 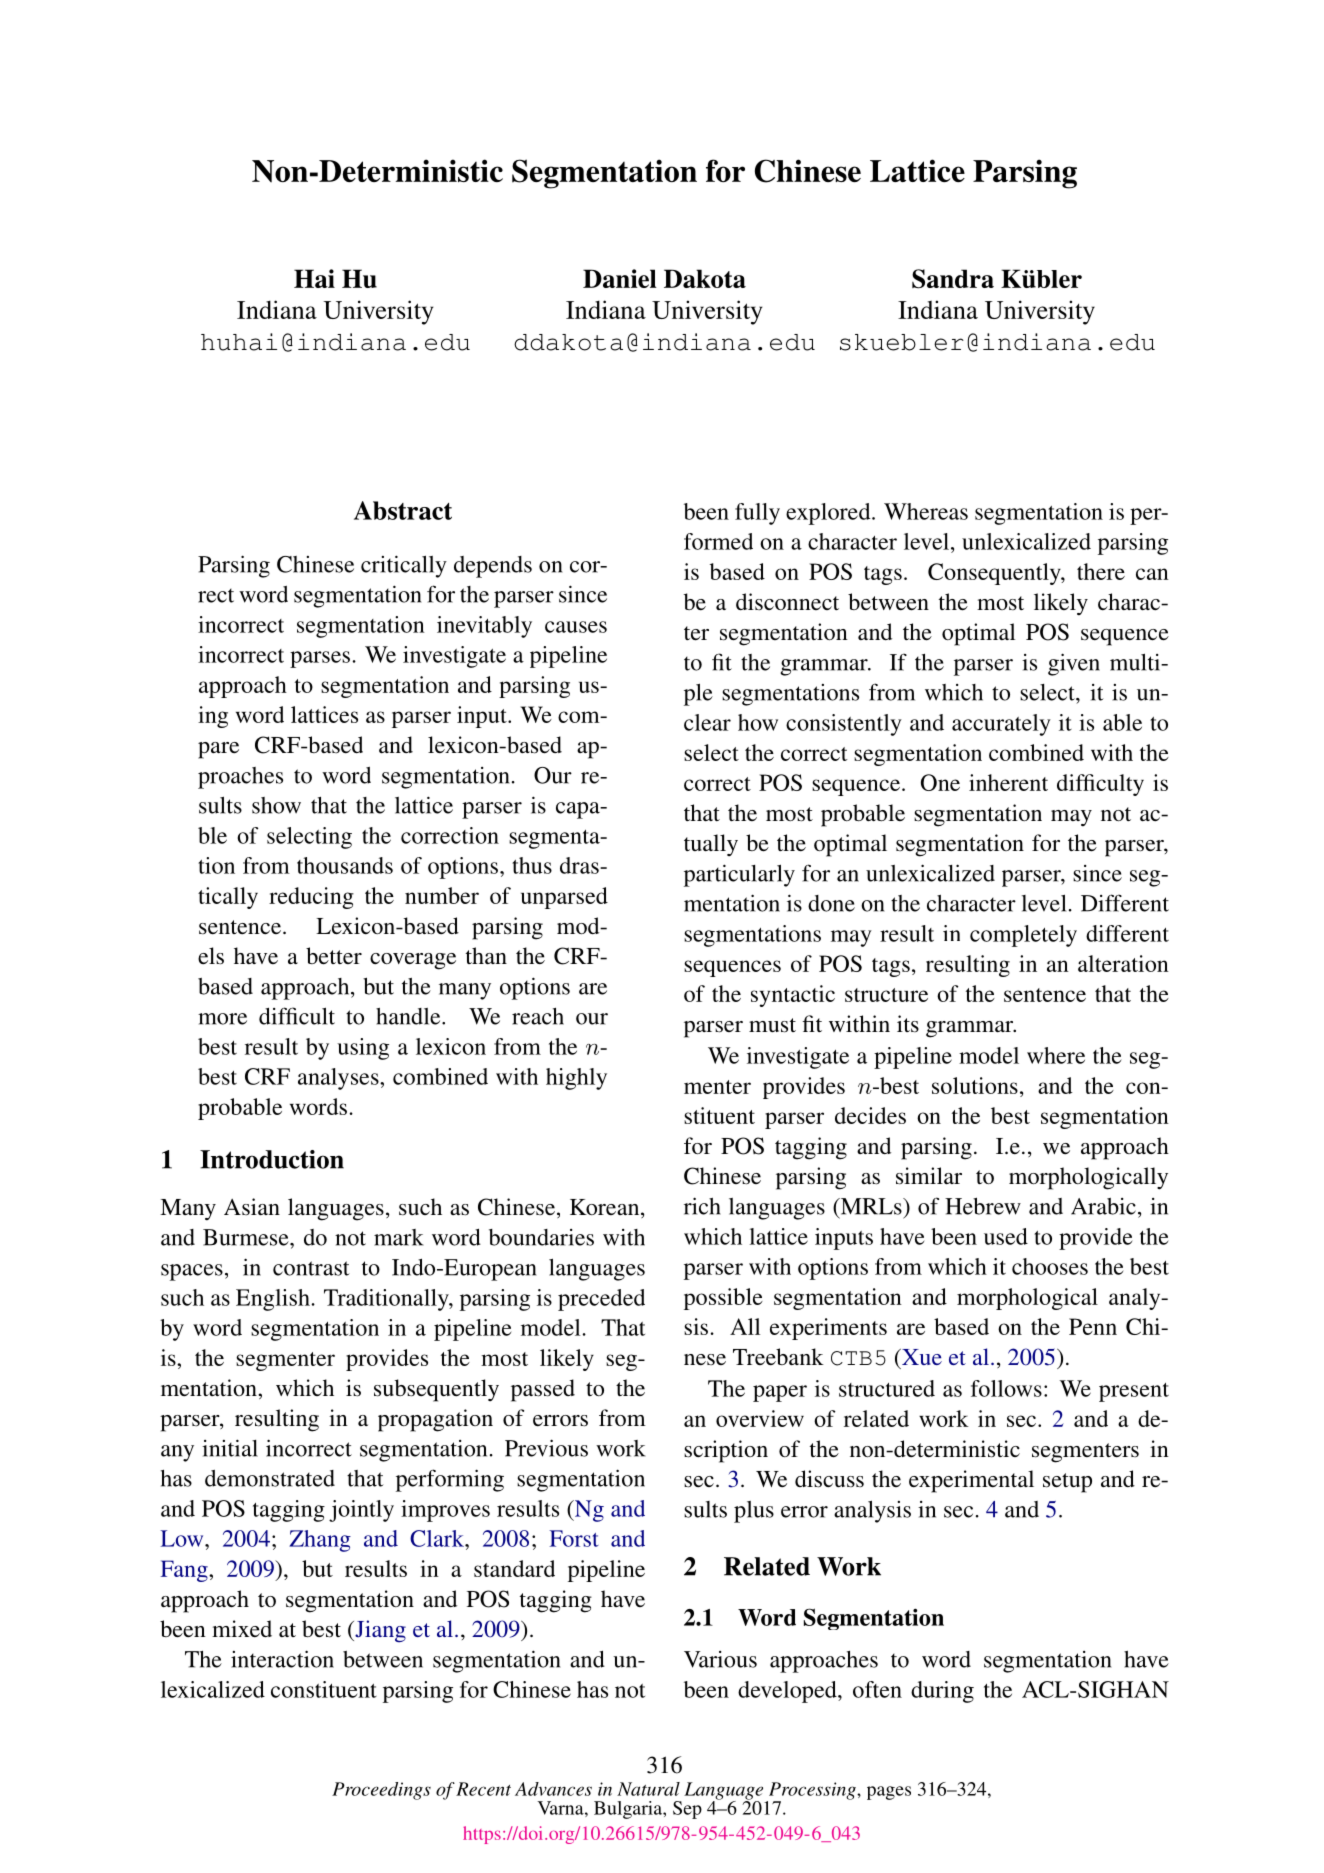 I want to click on Proceedings, so click(x=381, y=1791).
